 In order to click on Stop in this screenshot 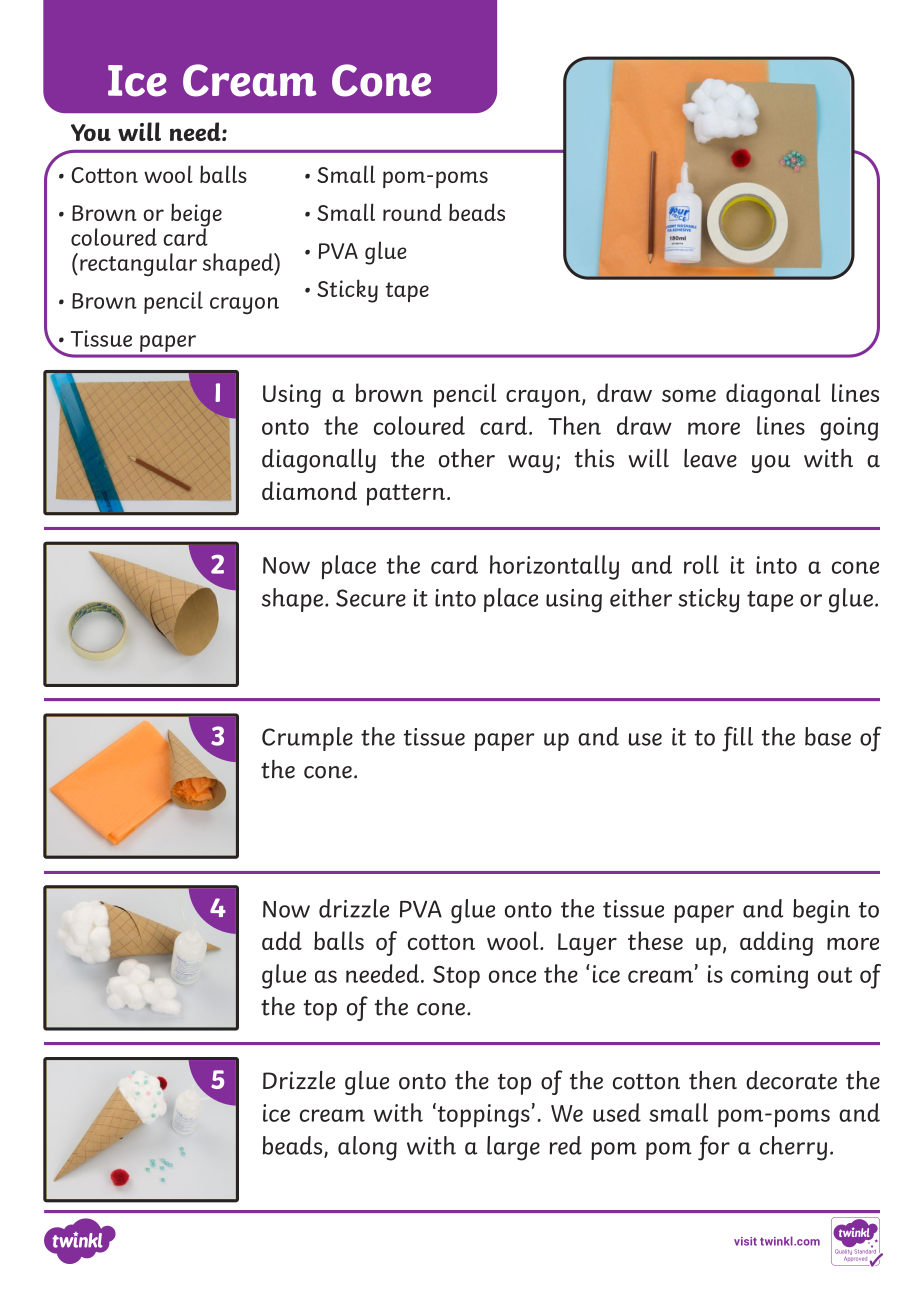, I will do `click(456, 977)`.
